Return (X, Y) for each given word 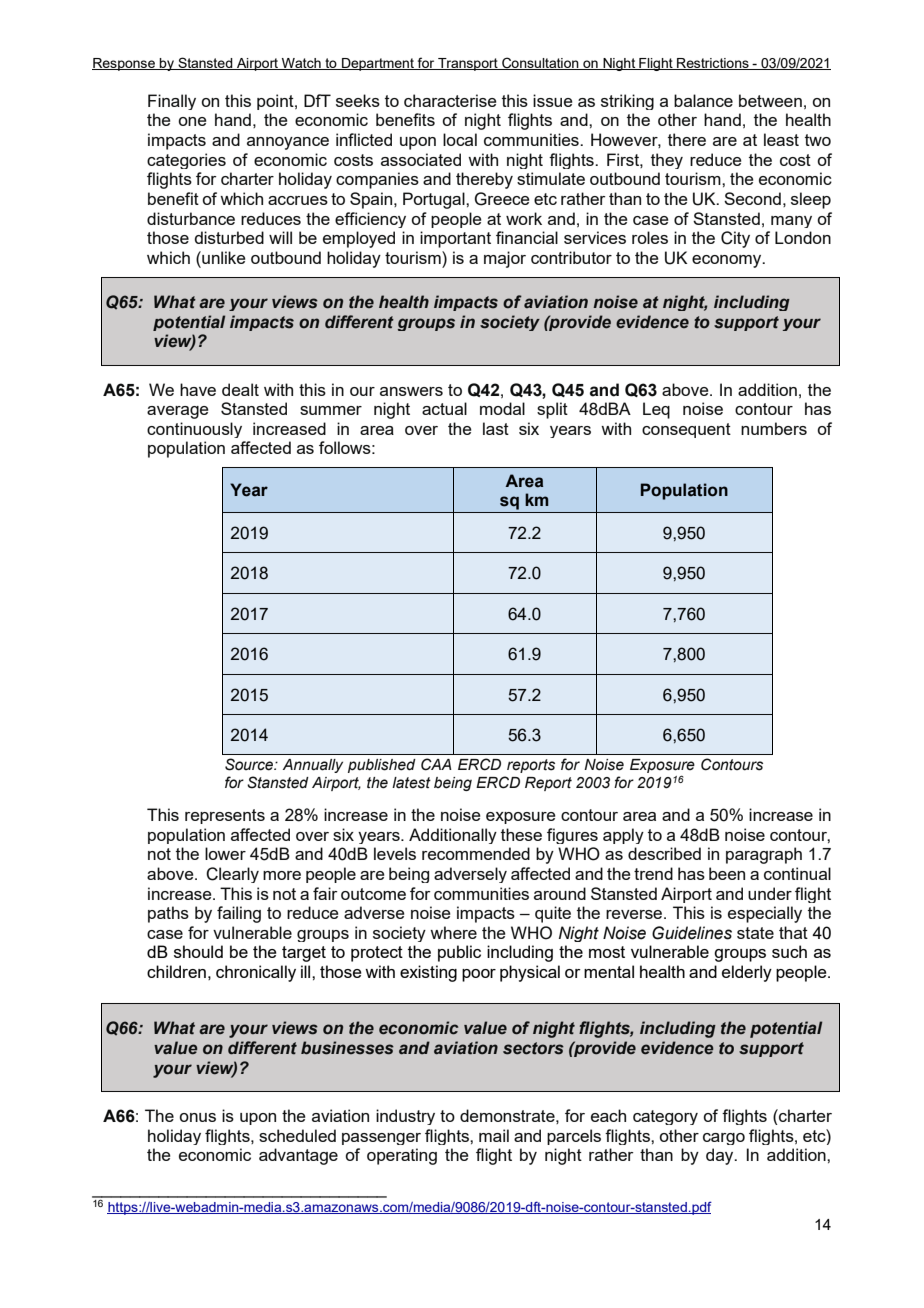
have (198, 389)
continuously (194, 430)
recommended (476, 853)
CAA (436, 764)
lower (225, 853)
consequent (686, 430)
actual (444, 408)
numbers (774, 428)
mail (494, 1135)
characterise (450, 100)
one (192, 121)
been (727, 873)
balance (703, 100)
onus (197, 1117)
